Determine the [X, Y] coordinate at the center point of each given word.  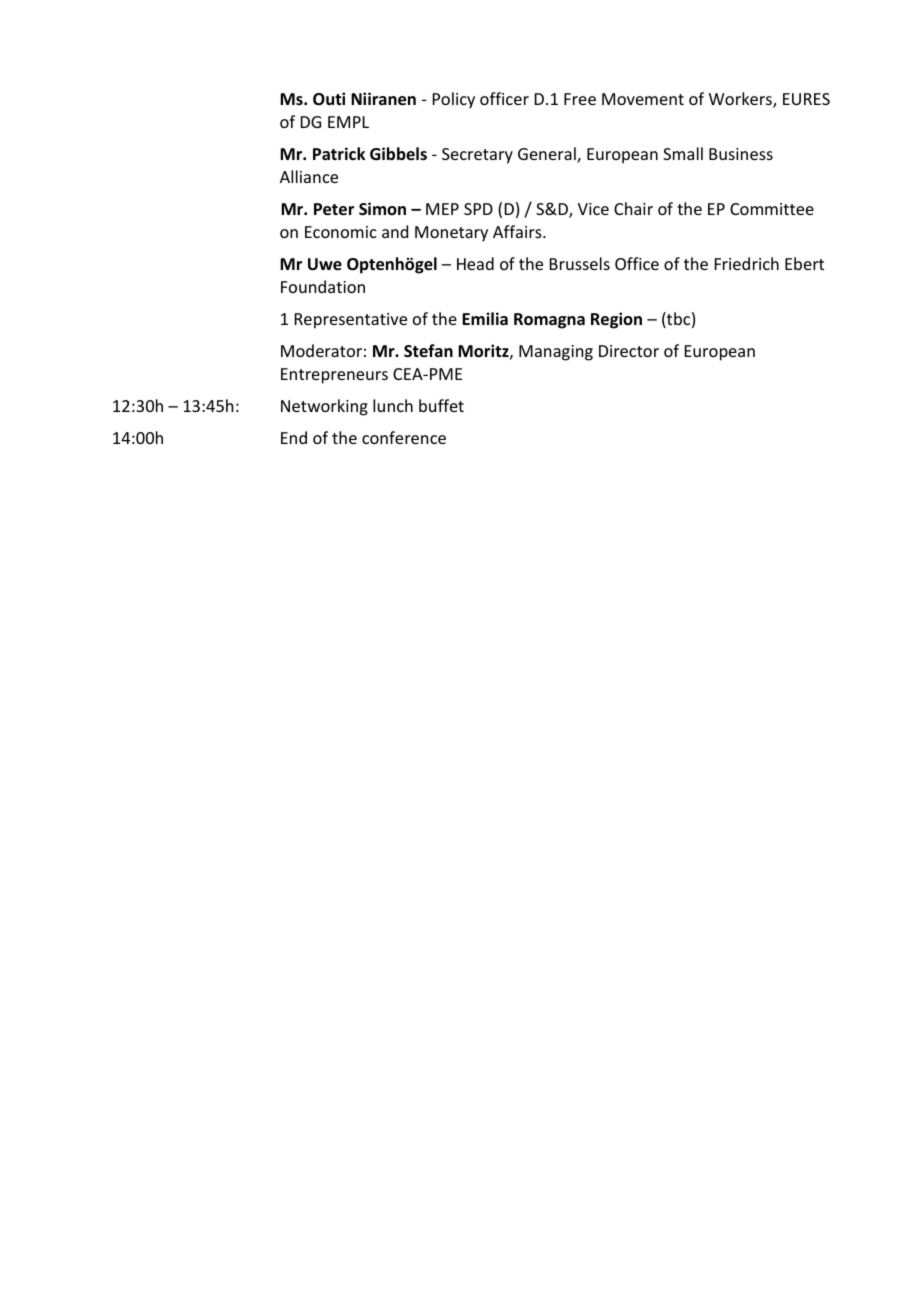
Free [580, 99]
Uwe [325, 264]
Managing [556, 353]
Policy [454, 100]
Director [629, 351]
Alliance [309, 176]
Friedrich [747, 263]
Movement [643, 99]
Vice [593, 209]
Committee [772, 209]
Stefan [428, 351]
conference [404, 437]
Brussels [580, 263]
